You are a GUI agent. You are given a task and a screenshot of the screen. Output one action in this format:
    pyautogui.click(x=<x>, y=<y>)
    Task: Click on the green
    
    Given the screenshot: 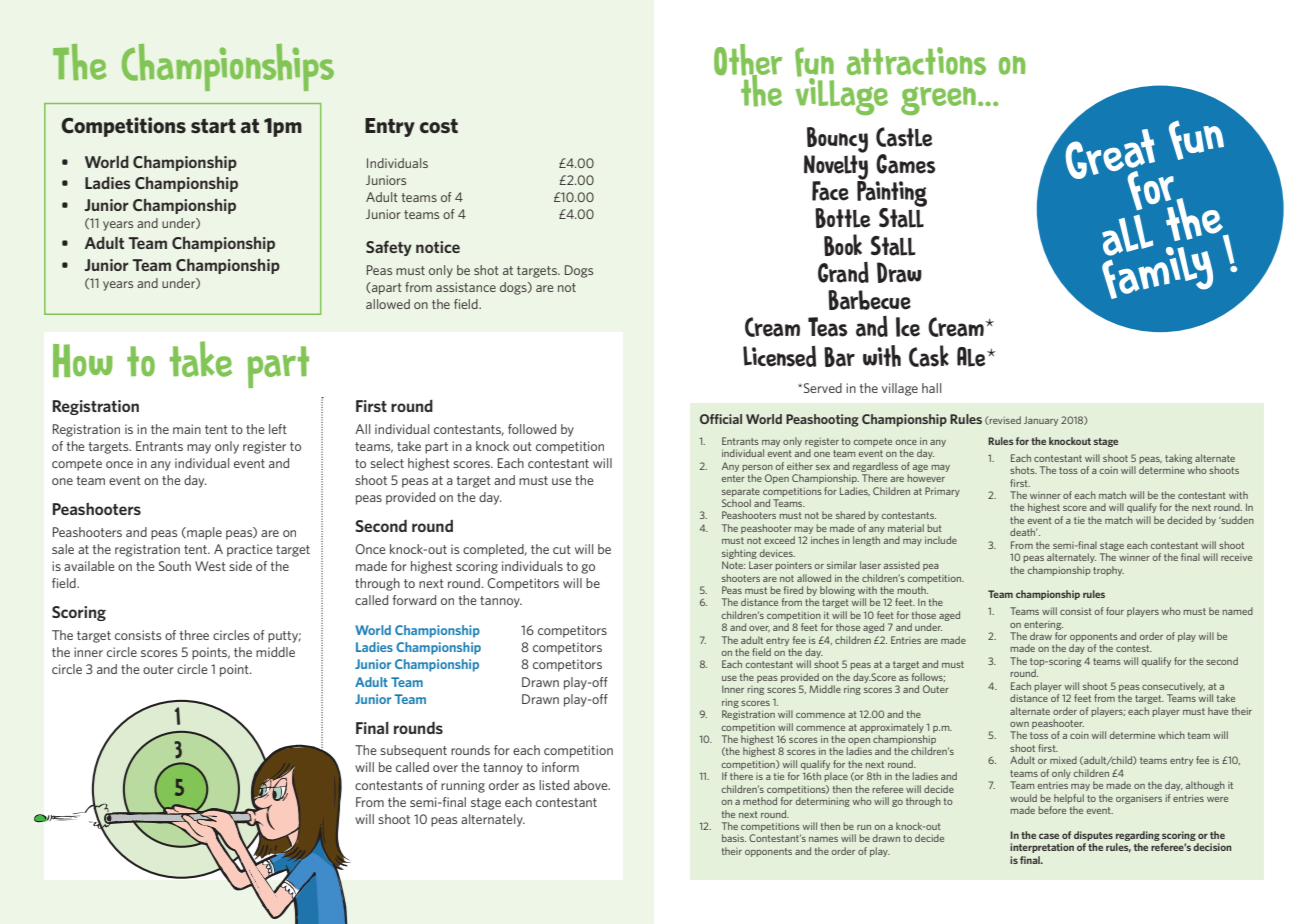 What is the action you would take?
    pyautogui.click(x=938, y=100)
